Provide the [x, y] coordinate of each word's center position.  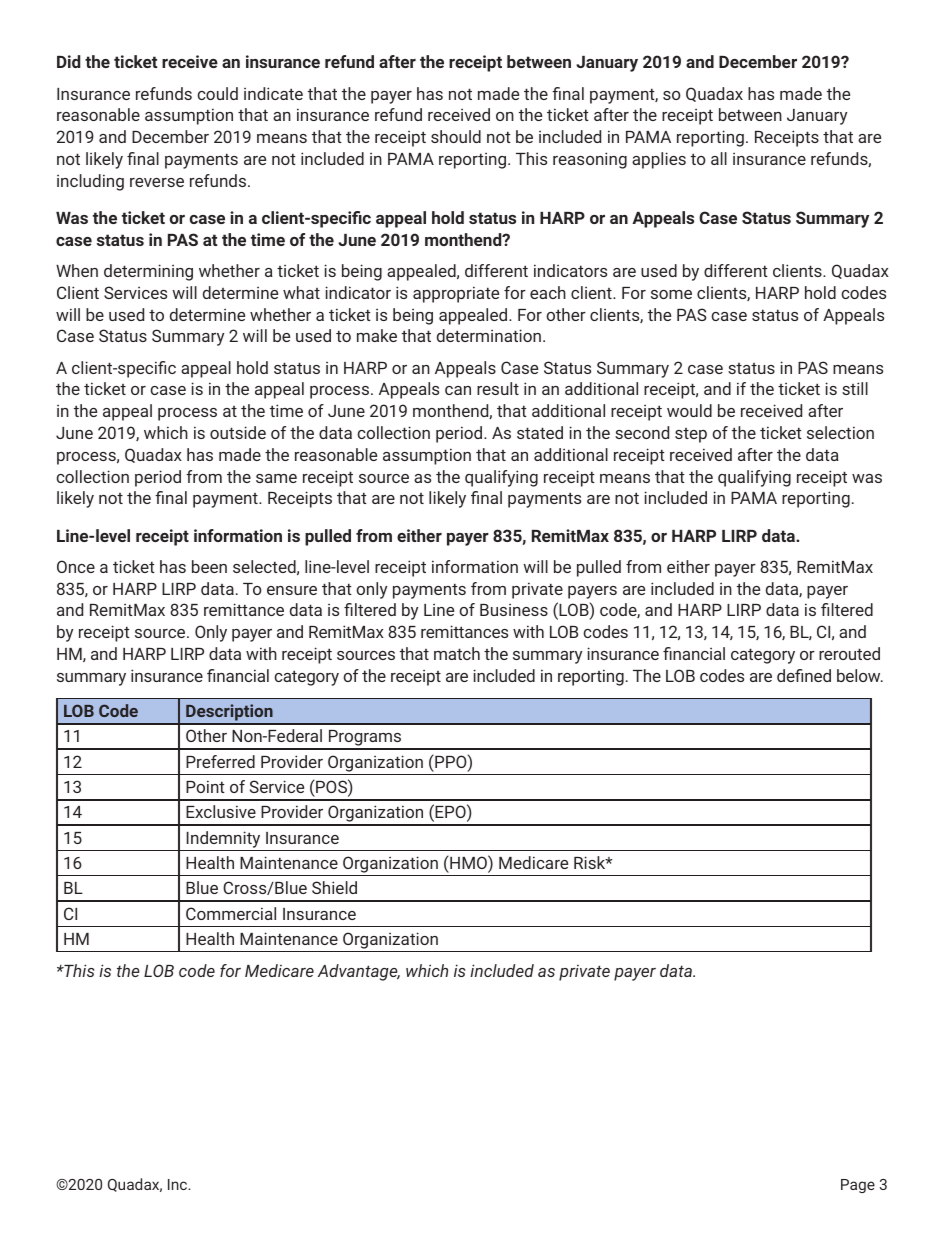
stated [540, 432]
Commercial [231, 913]
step [691, 435]
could [217, 93]
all [719, 158]
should [456, 136]
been [209, 566]
